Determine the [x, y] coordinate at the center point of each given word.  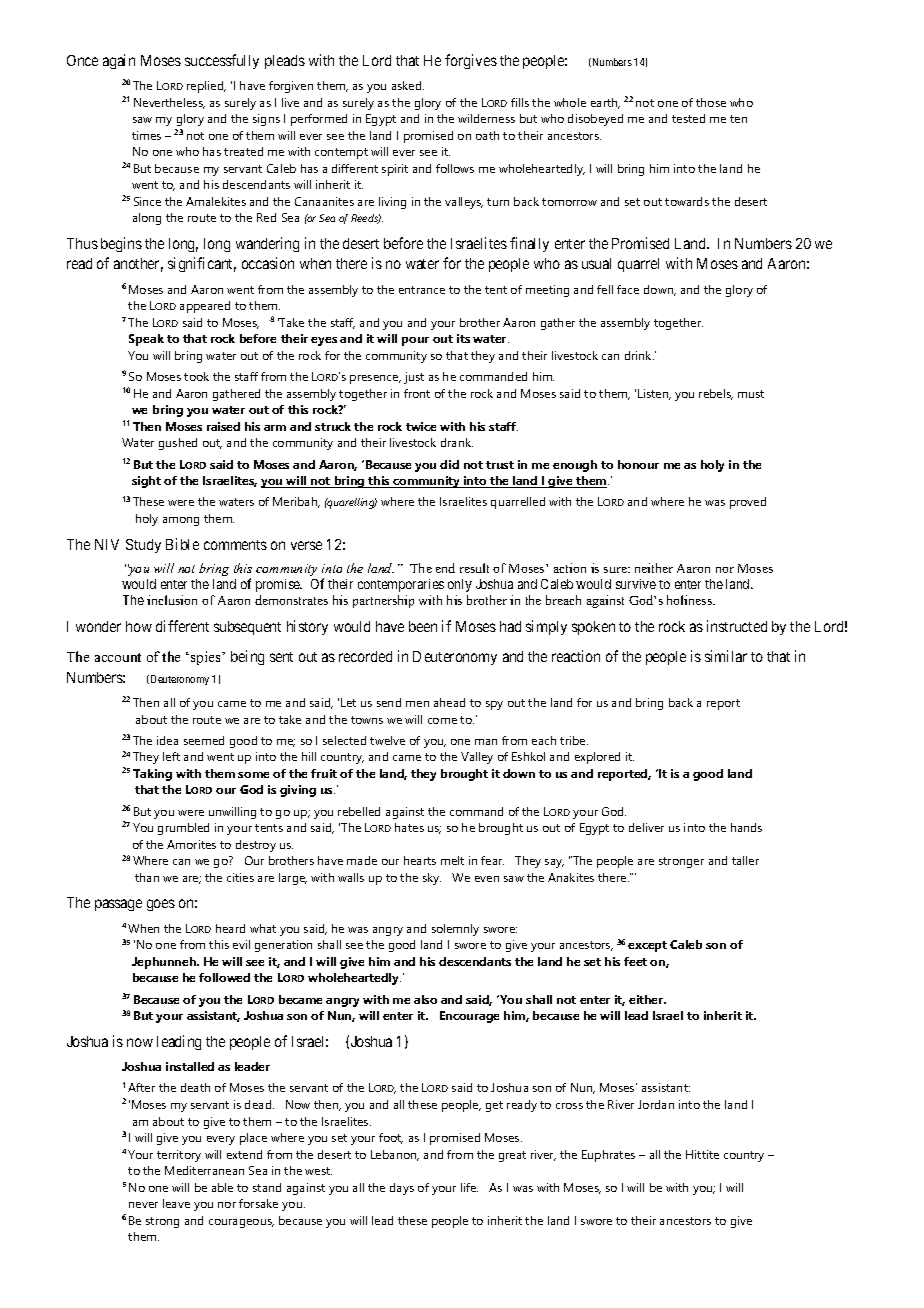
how [139, 626]
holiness [691, 600]
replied [206, 87]
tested [688, 118]
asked [408, 85]
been [423, 626]
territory [179, 1156]
